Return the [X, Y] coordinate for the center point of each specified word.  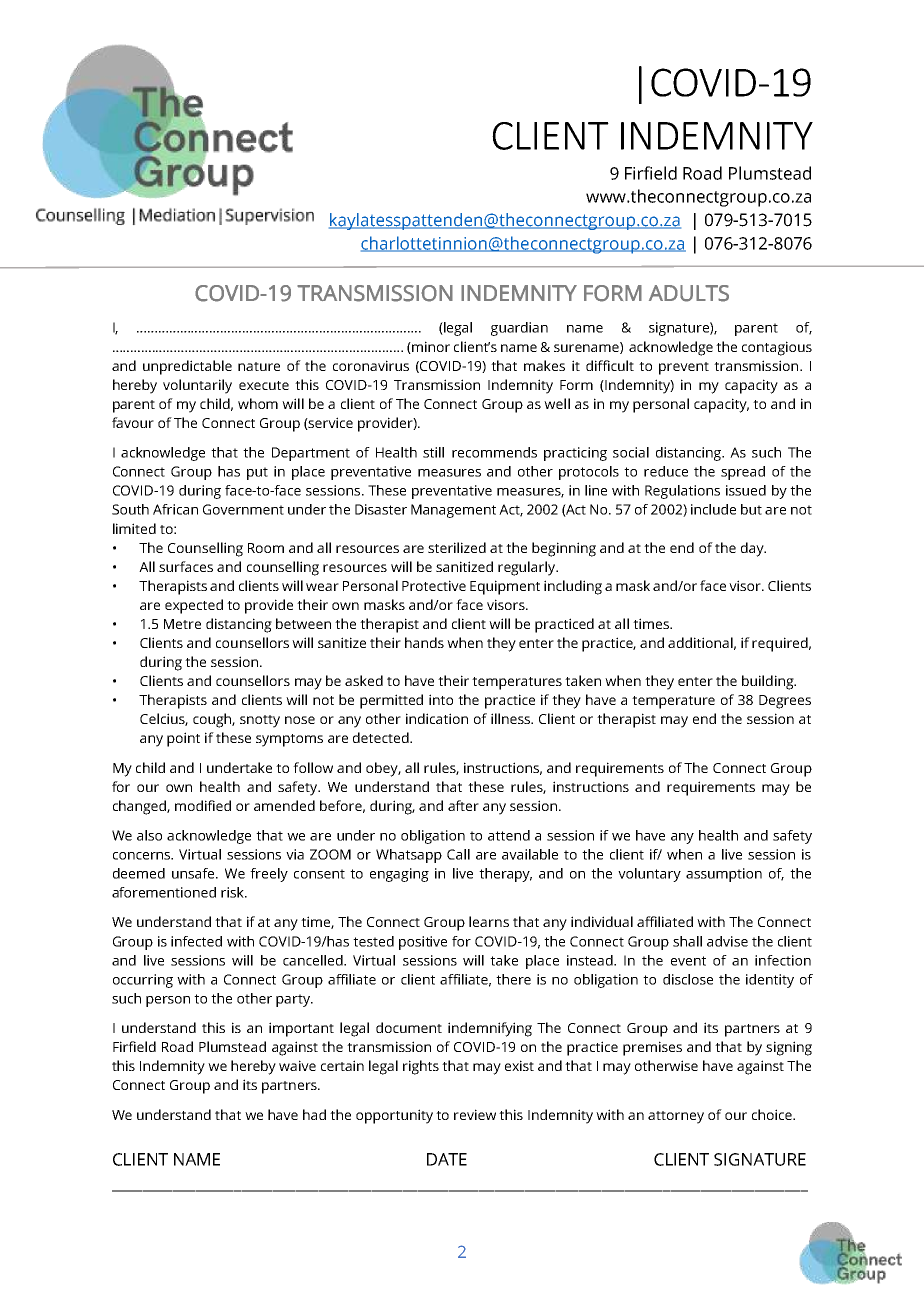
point [183, 739]
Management [453, 511]
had [314, 1114]
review [475, 1114]
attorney [676, 1117]
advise [727, 941]
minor [430, 347]
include [713, 509]
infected [196, 941]
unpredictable [187, 367]
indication [437, 718]
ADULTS [689, 293]
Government [243, 509]
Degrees [785, 702]
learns [489, 921]
